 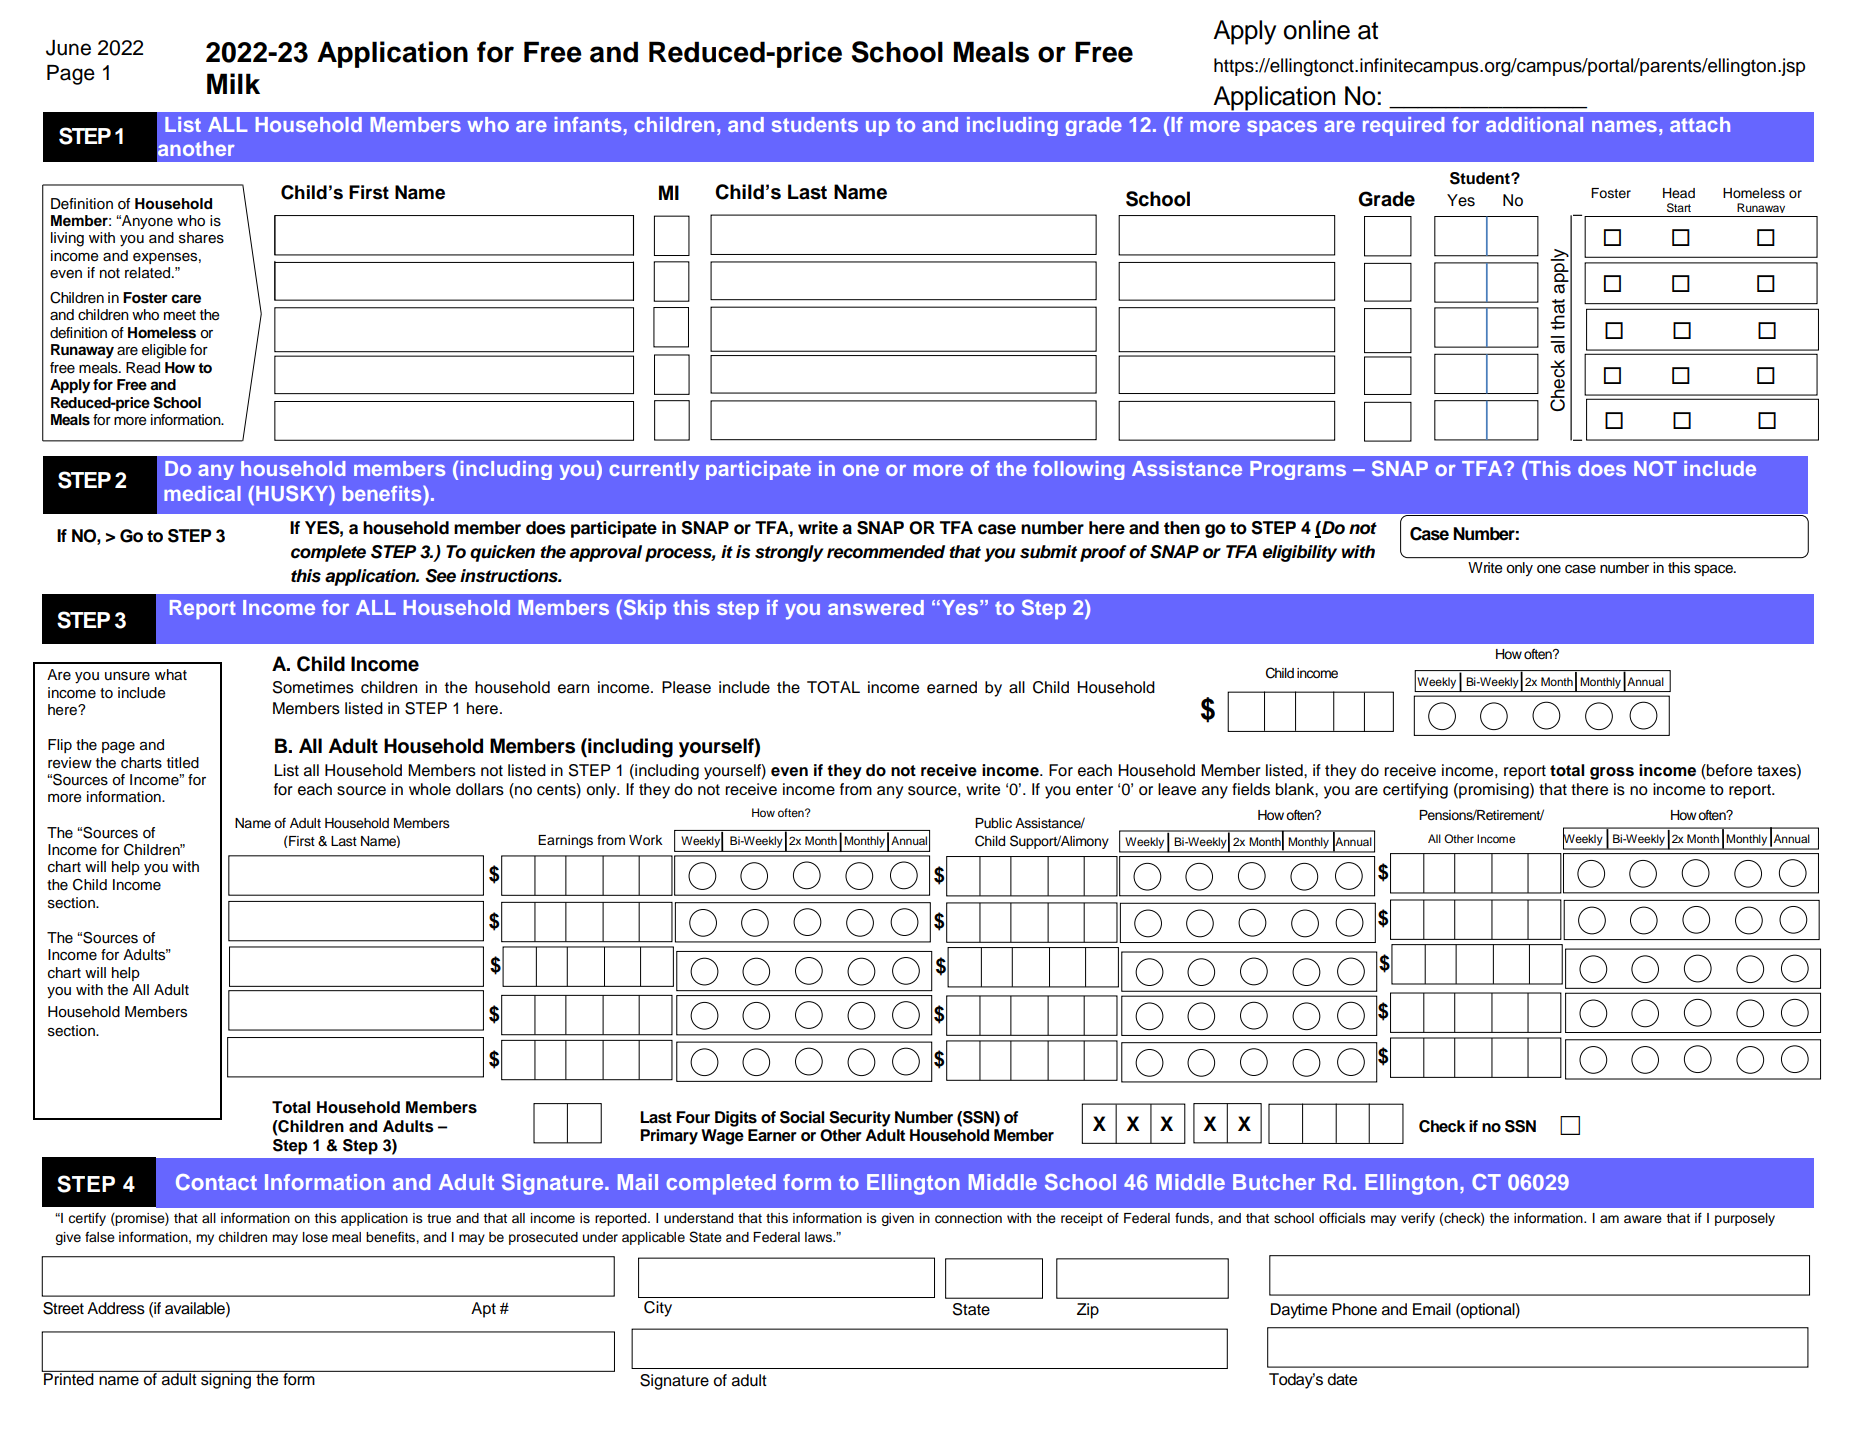 I want to click on Zip, so click(x=1088, y=1311).
